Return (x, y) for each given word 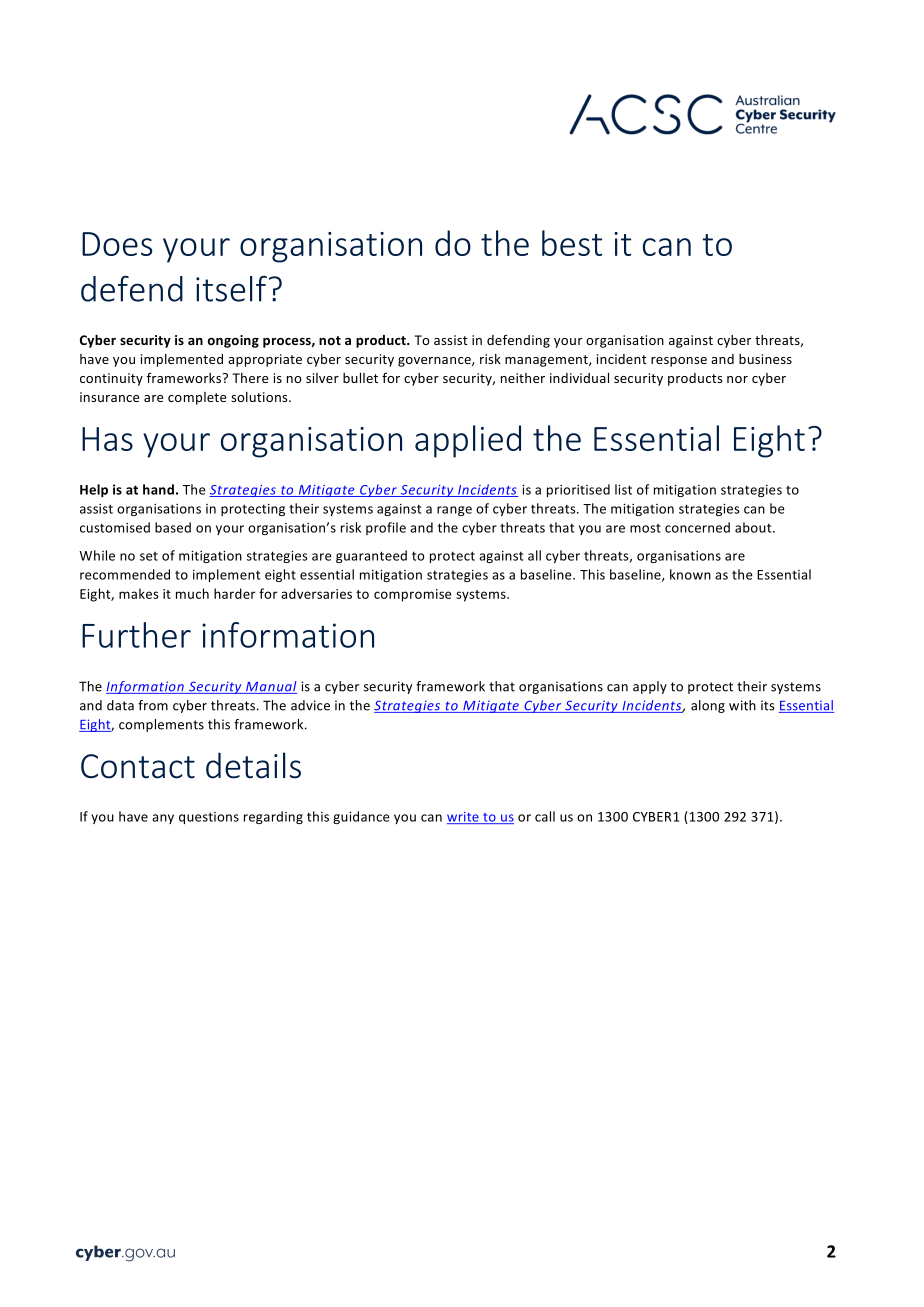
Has (107, 439)
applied (468, 441)
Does (117, 244)
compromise (413, 595)
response (679, 362)
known (690, 574)
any (163, 819)
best (572, 243)
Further (136, 635)
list (623, 489)
